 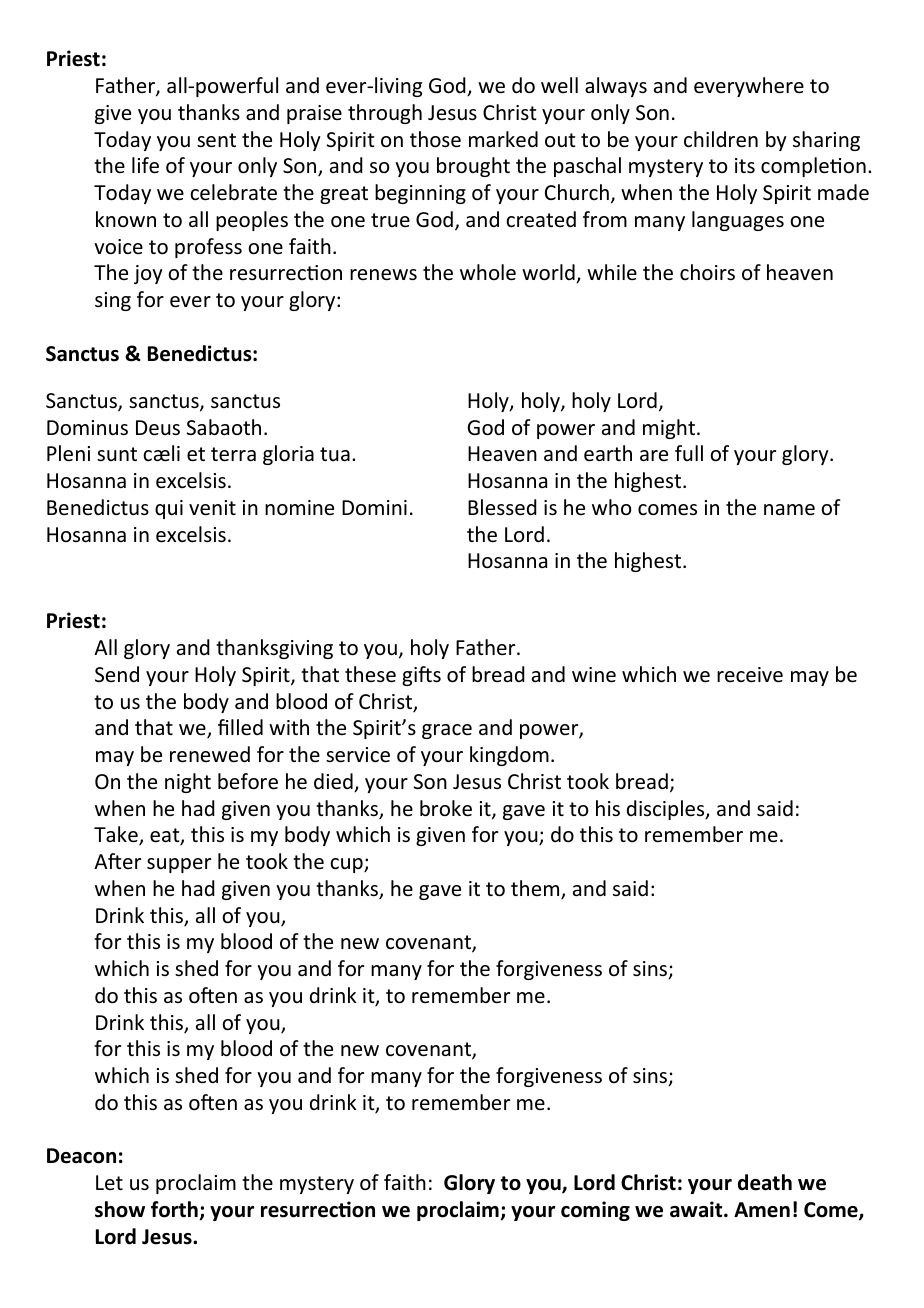 What do you see at coordinates (721, 139) in the image?
I see `children` at bounding box center [721, 139].
